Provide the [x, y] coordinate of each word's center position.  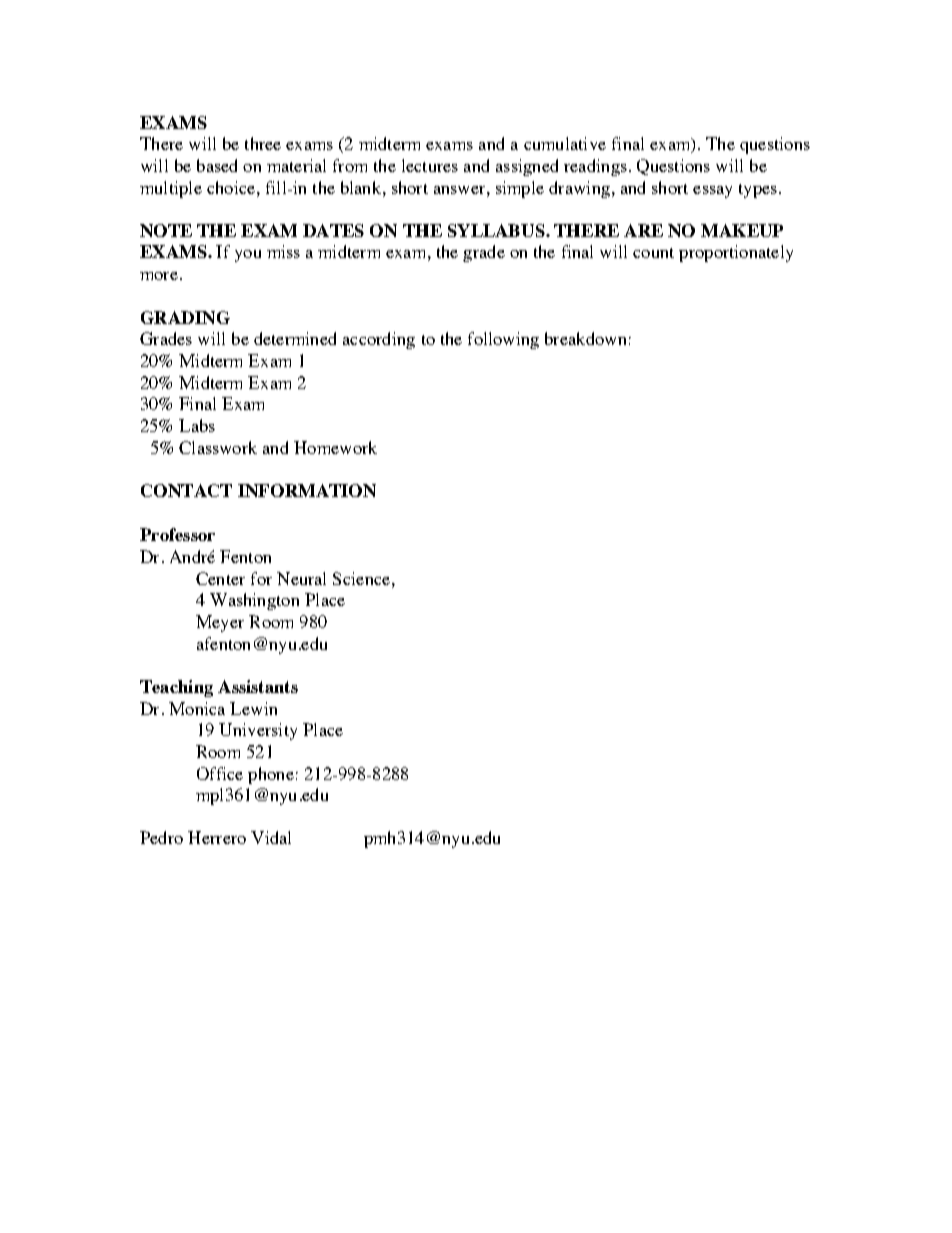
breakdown [585, 338]
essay [712, 192]
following [503, 340]
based [217, 165]
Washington [254, 601]
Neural [301, 578]
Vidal [271, 837]
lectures [430, 165]
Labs [197, 425]
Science [361, 578]
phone [271, 775]
